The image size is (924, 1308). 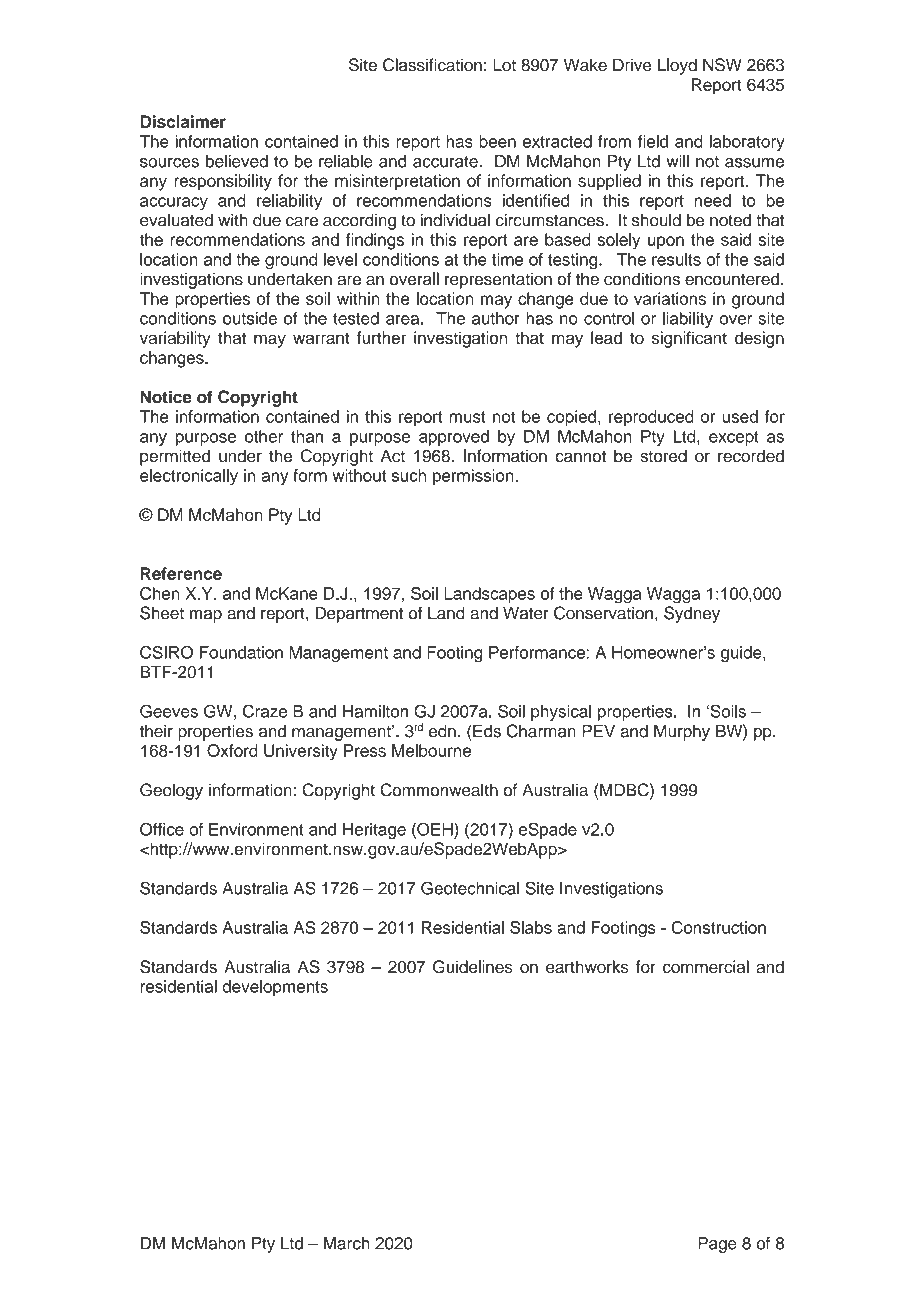 What do you see at coordinates (432, 65) in the page?
I see `Classification` at bounding box center [432, 65].
